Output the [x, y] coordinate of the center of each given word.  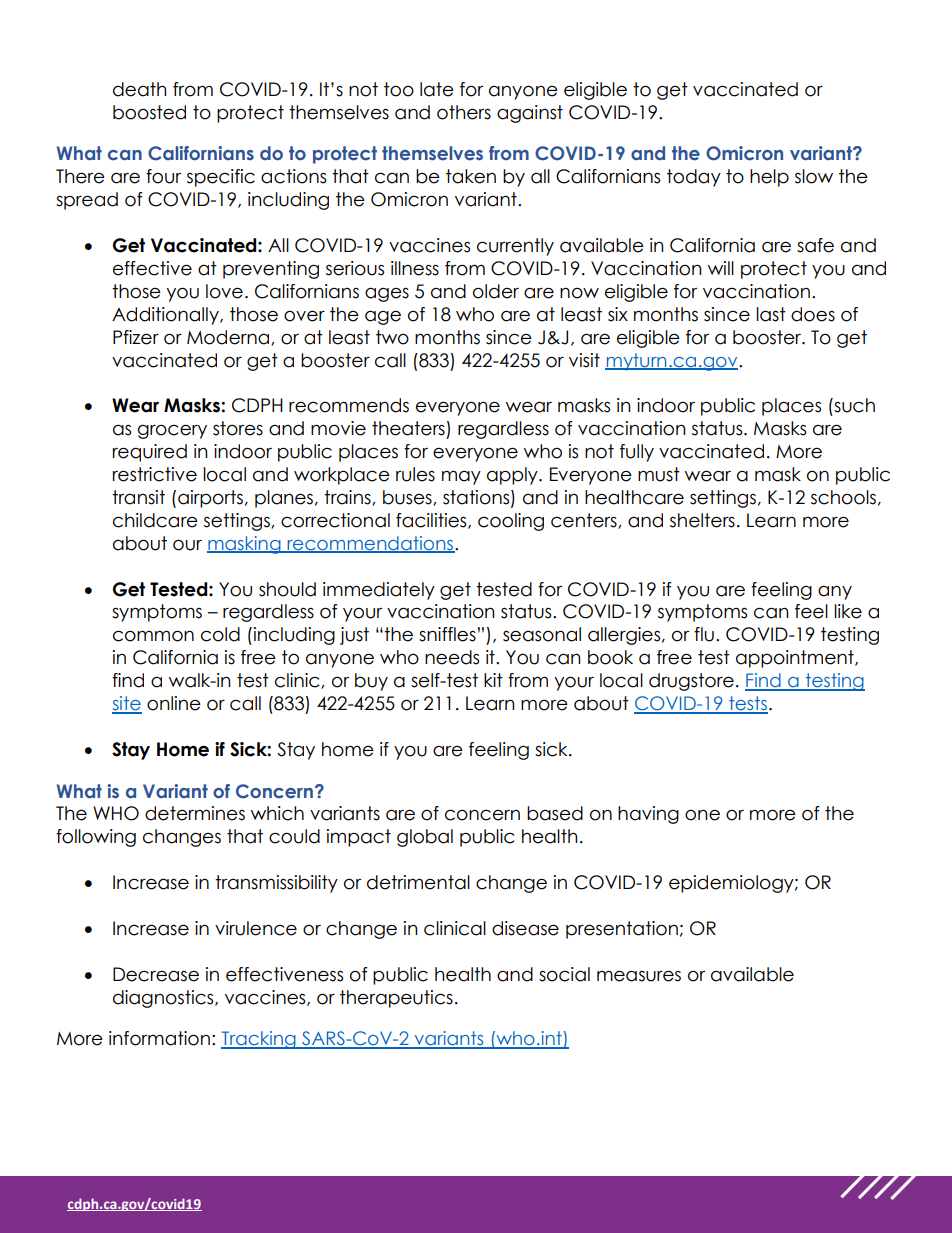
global [425, 838]
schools [843, 497]
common [153, 636]
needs [452, 657]
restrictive [155, 474]
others [464, 112]
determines [195, 813]
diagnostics [164, 999]
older [496, 291]
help [769, 178]
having [648, 815]
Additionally [166, 316]
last [771, 314]
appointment [796, 659]
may [461, 477]
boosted [149, 112]
